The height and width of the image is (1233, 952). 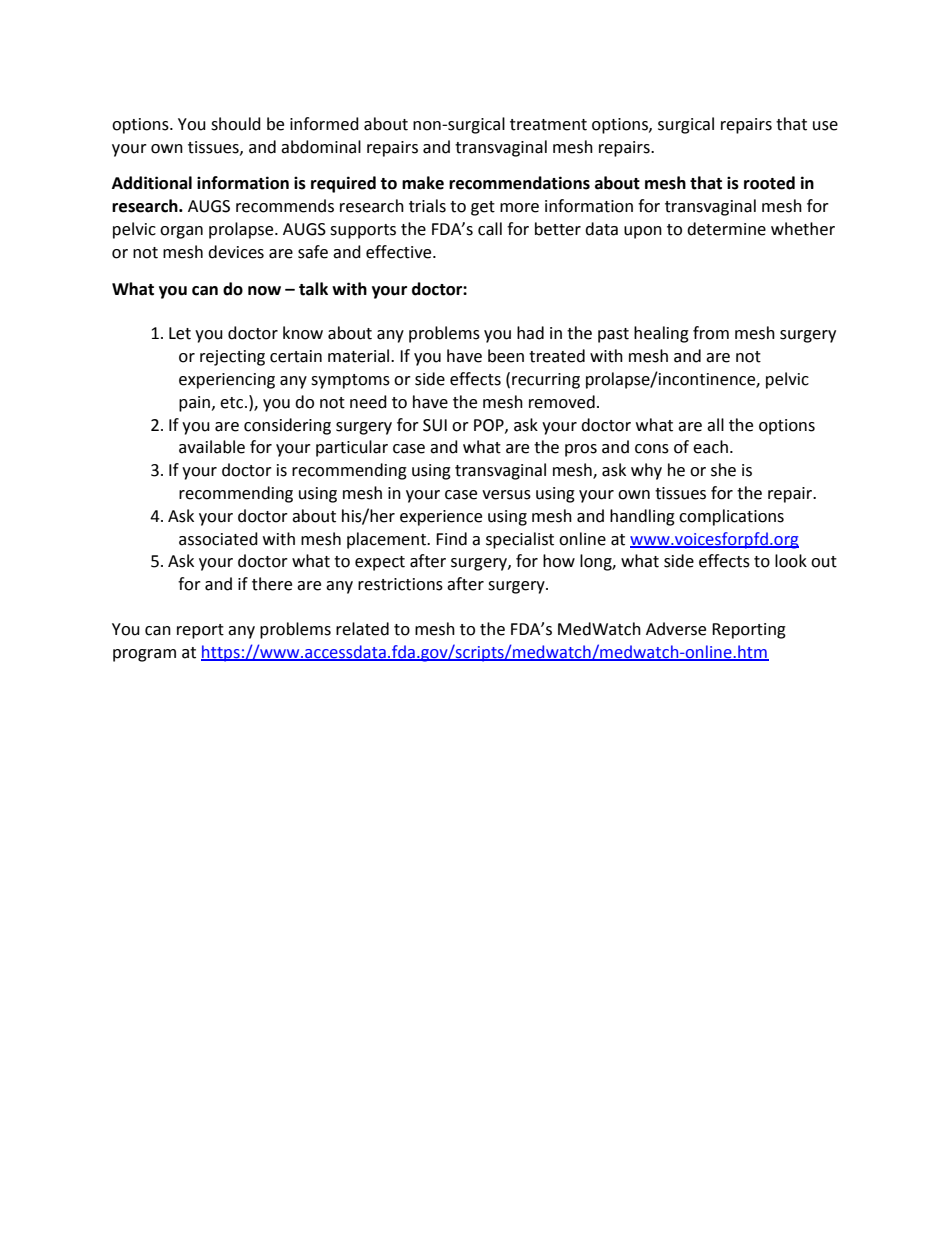 I want to click on use, so click(x=825, y=126).
